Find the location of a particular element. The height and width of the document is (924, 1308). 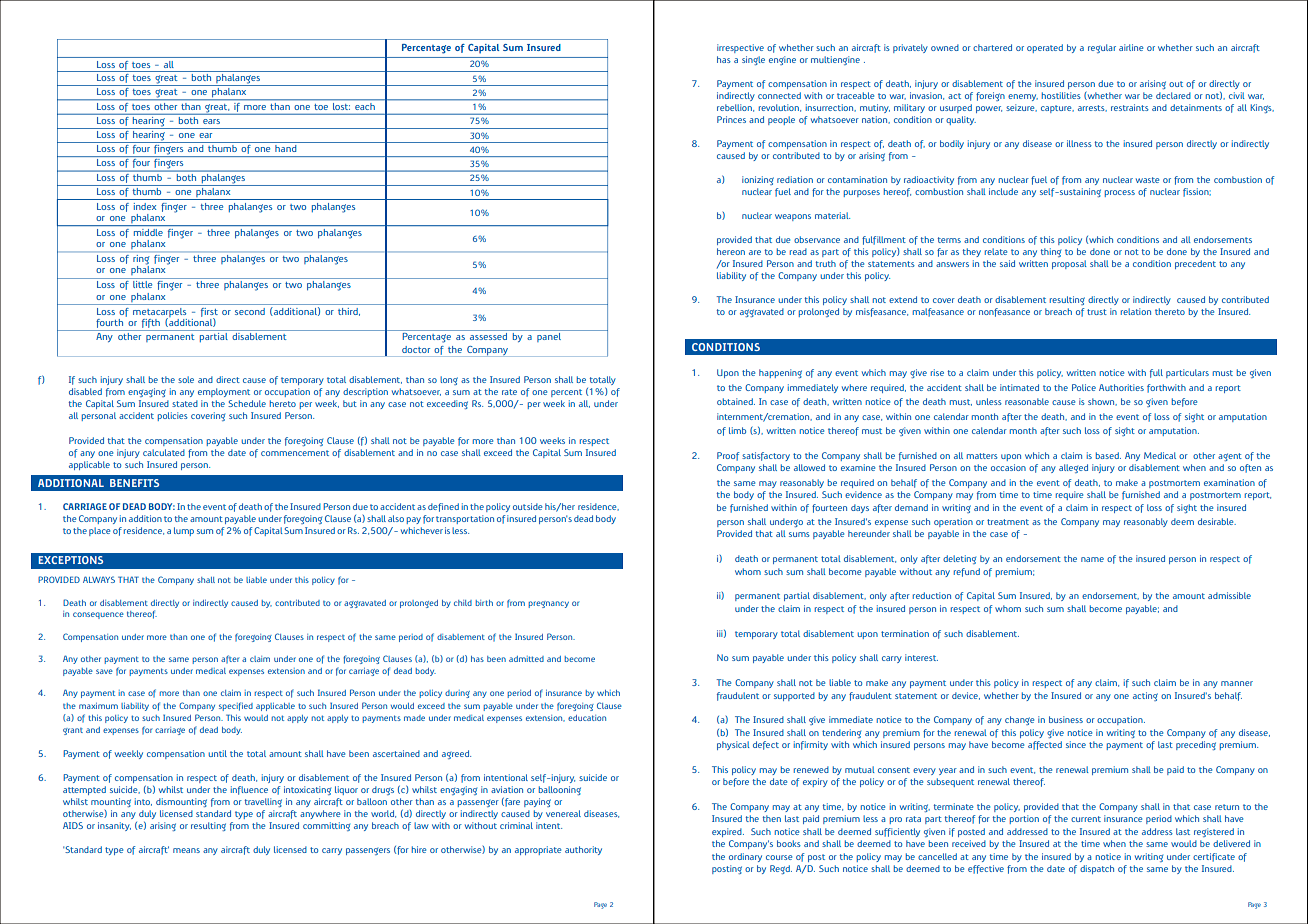

expired is located at coordinates (728, 832).
